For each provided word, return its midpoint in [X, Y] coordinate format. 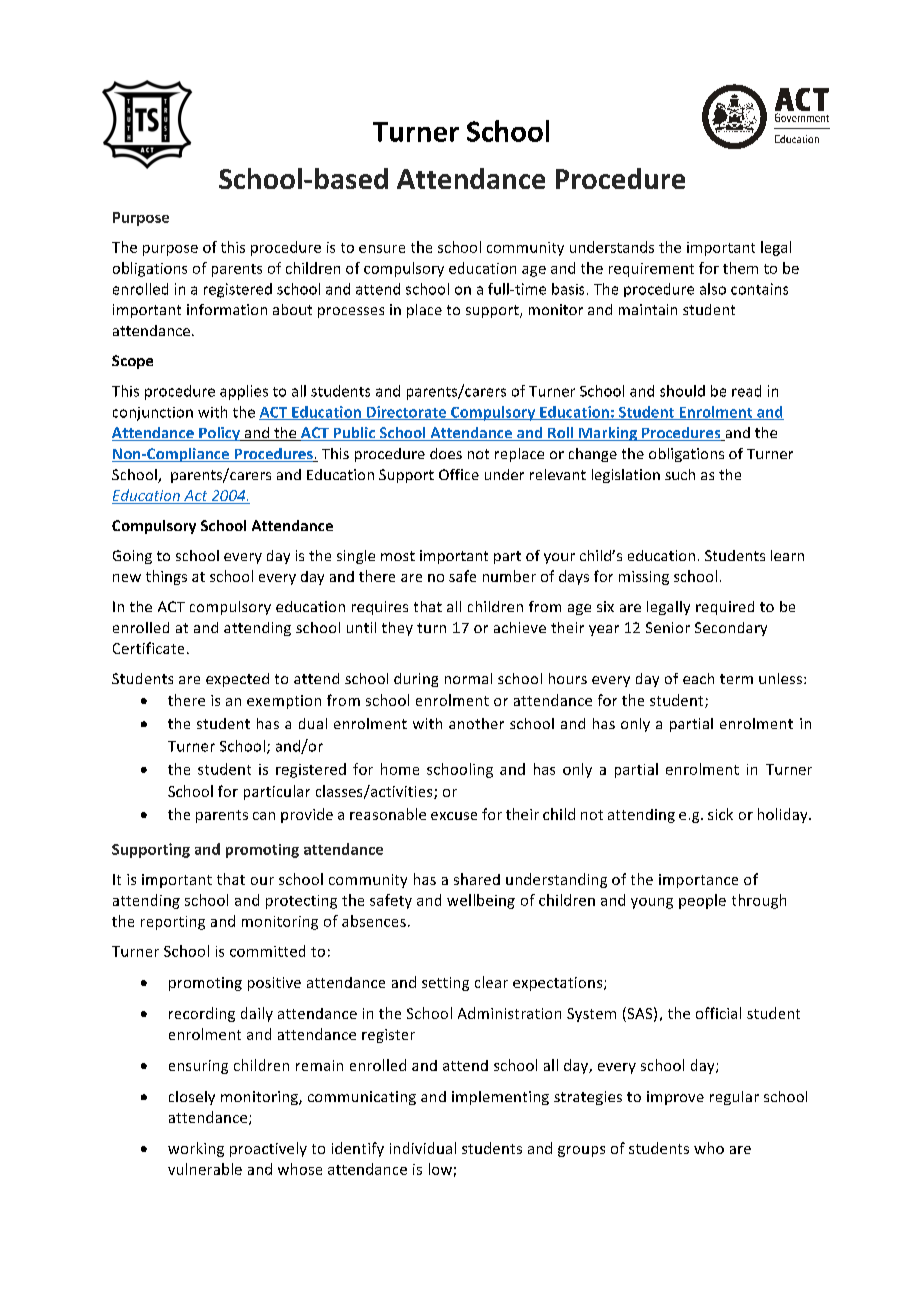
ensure [382, 249]
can [264, 816]
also [713, 289]
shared [477, 879]
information [227, 309]
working [196, 1149]
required [725, 608]
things [166, 577]
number [509, 576]
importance [698, 881]
